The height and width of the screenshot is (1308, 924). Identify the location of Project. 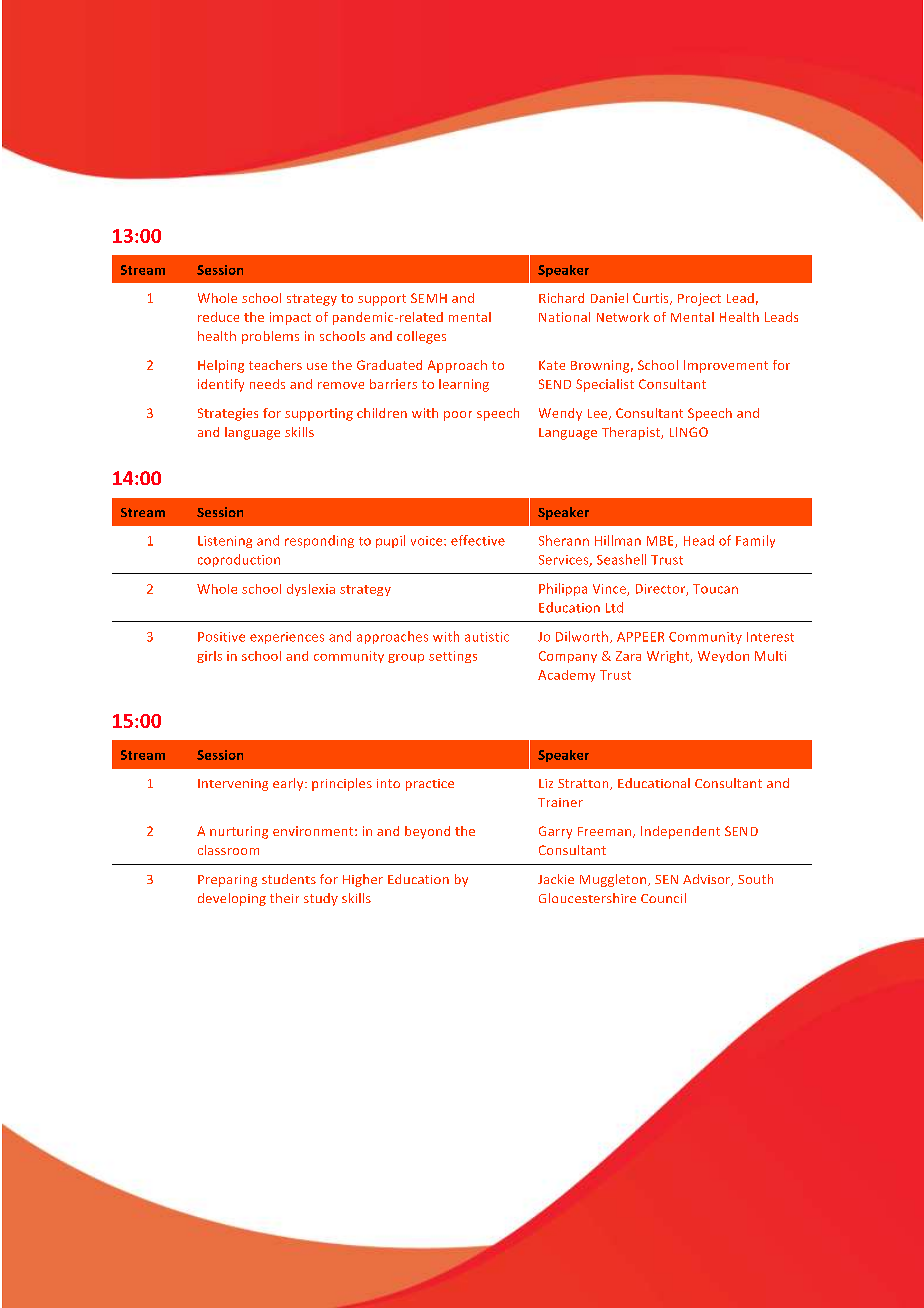
(699, 299).
